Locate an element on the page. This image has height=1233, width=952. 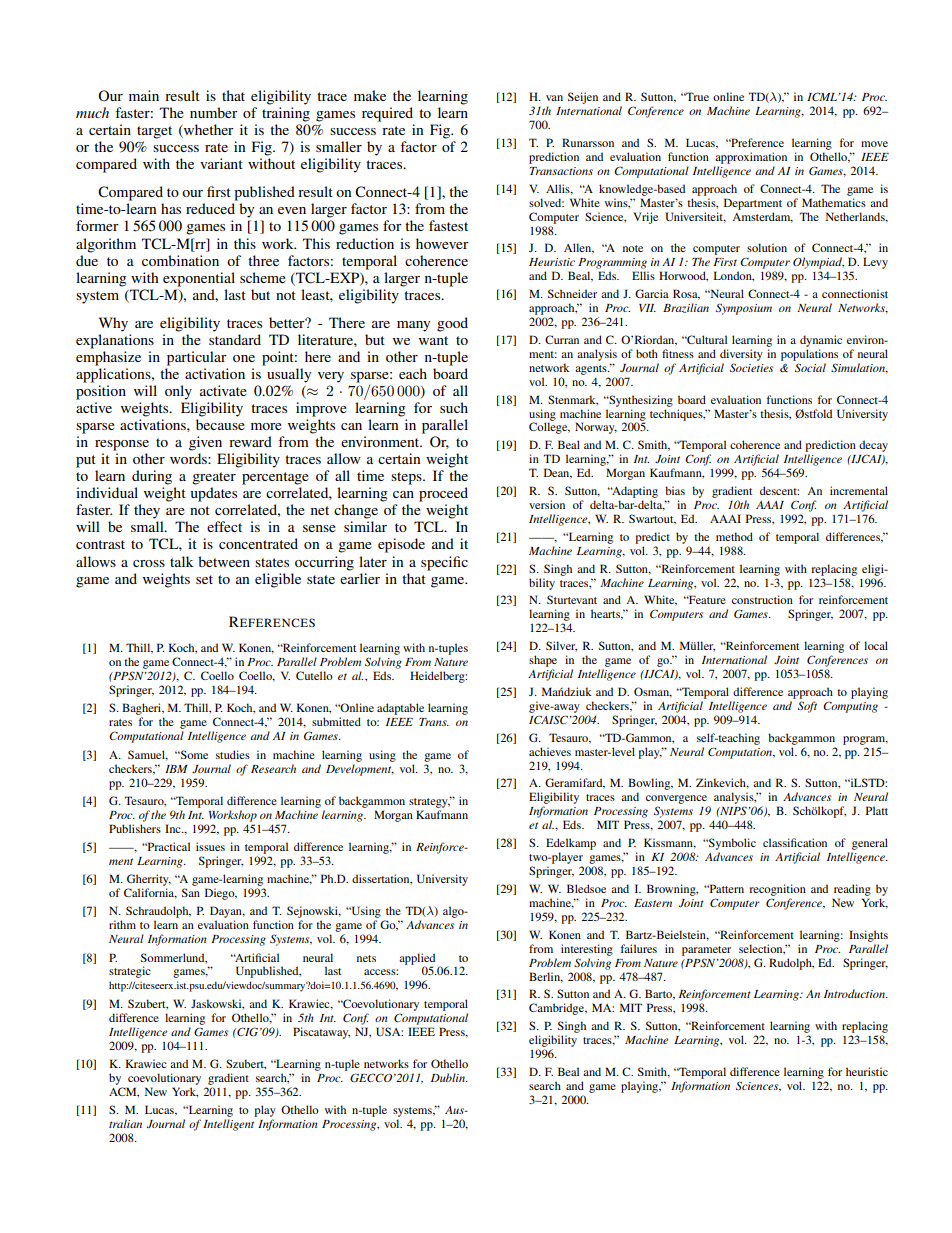
required is located at coordinates (387, 114).
